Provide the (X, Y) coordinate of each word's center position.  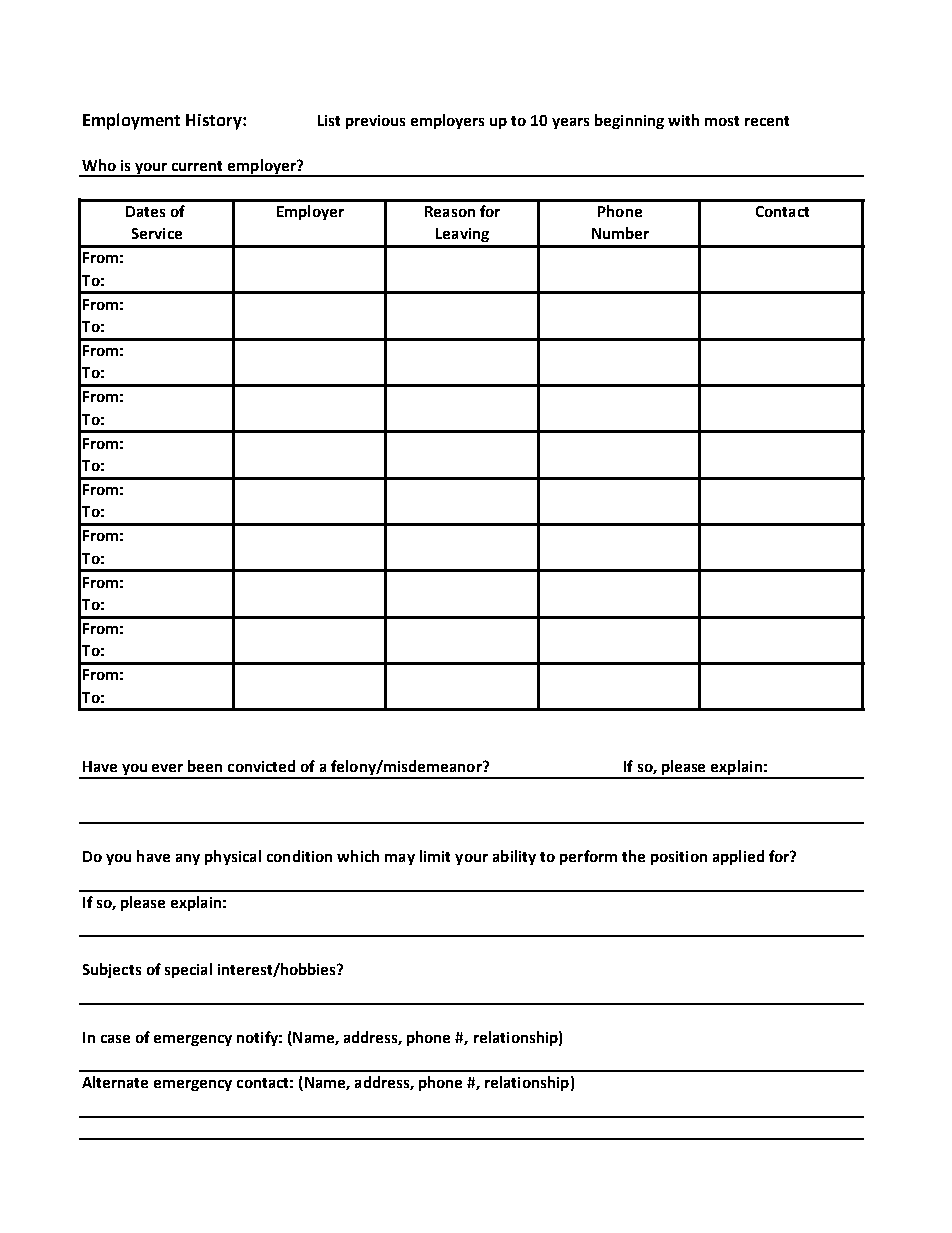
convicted (261, 766)
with (683, 120)
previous (375, 122)
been (205, 766)
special (188, 970)
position (679, 858)
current (197, 166)
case (115, 1039)
